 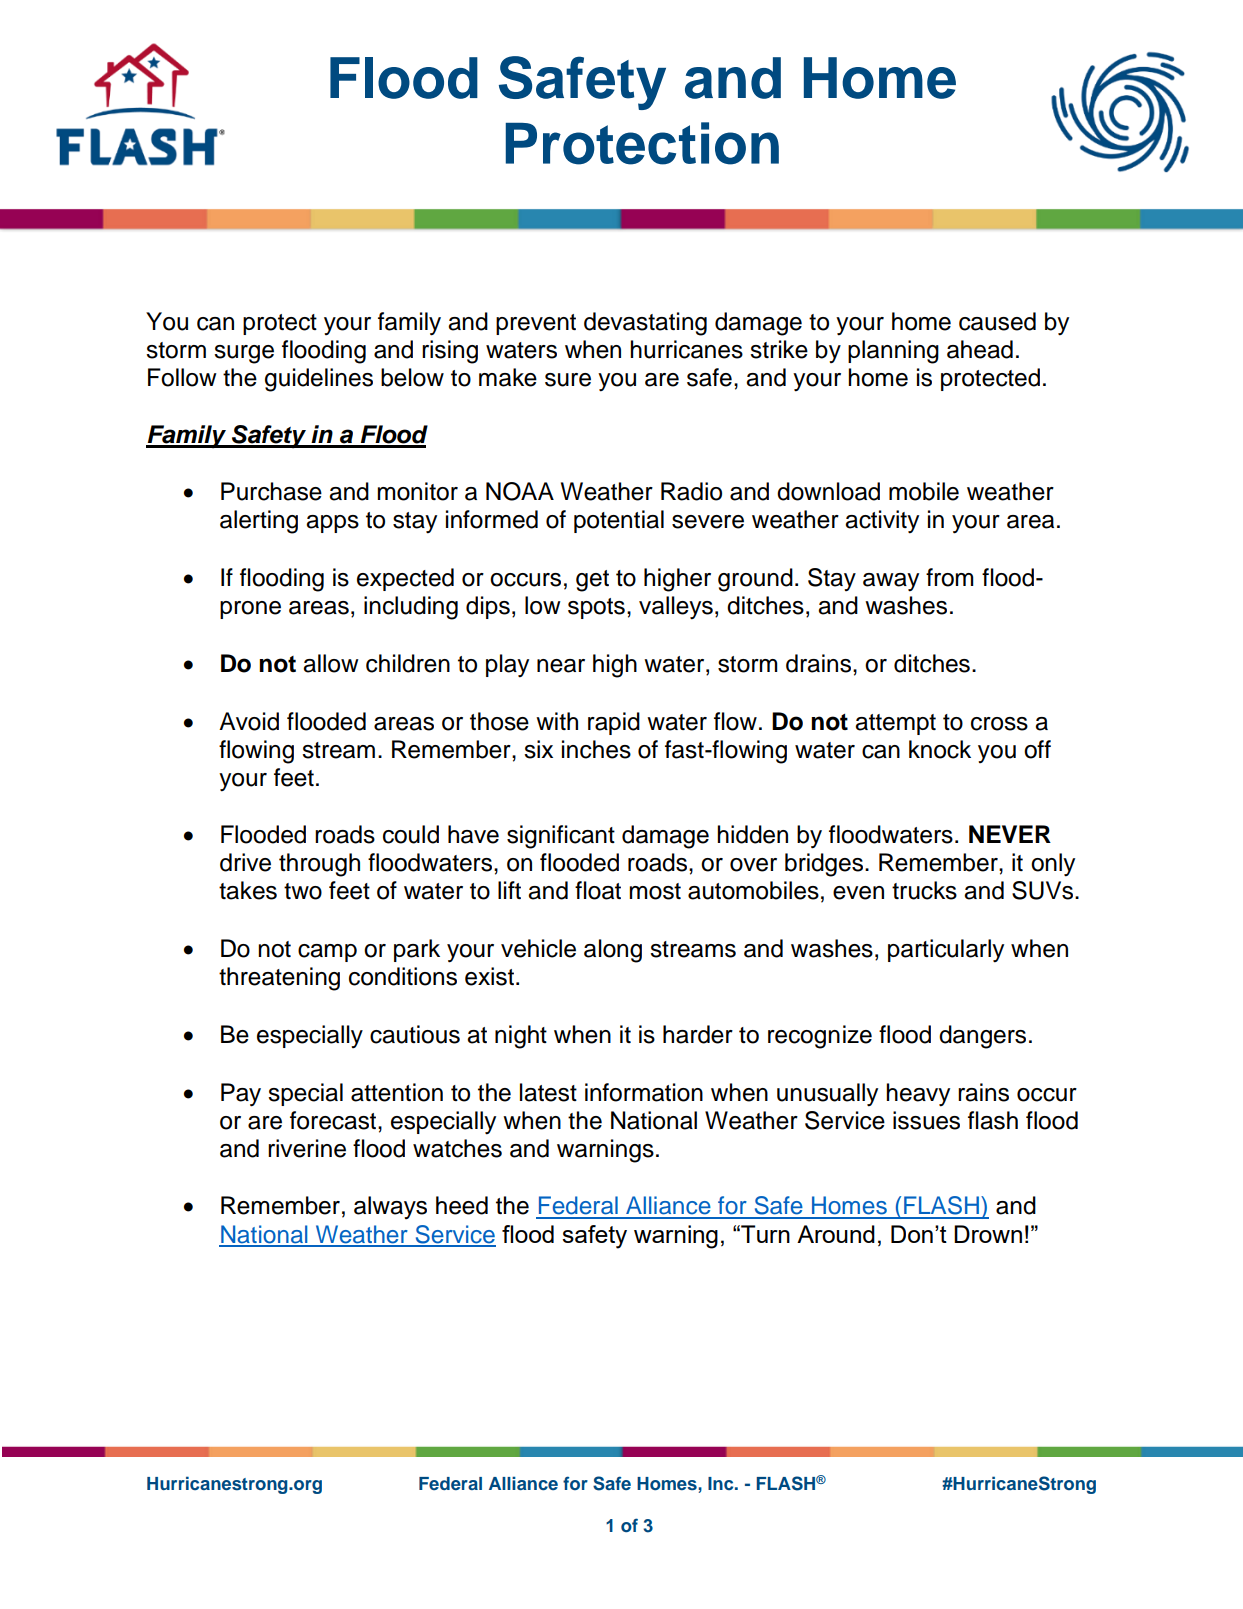 I want to click on always, so click(x=390, y=1207).
